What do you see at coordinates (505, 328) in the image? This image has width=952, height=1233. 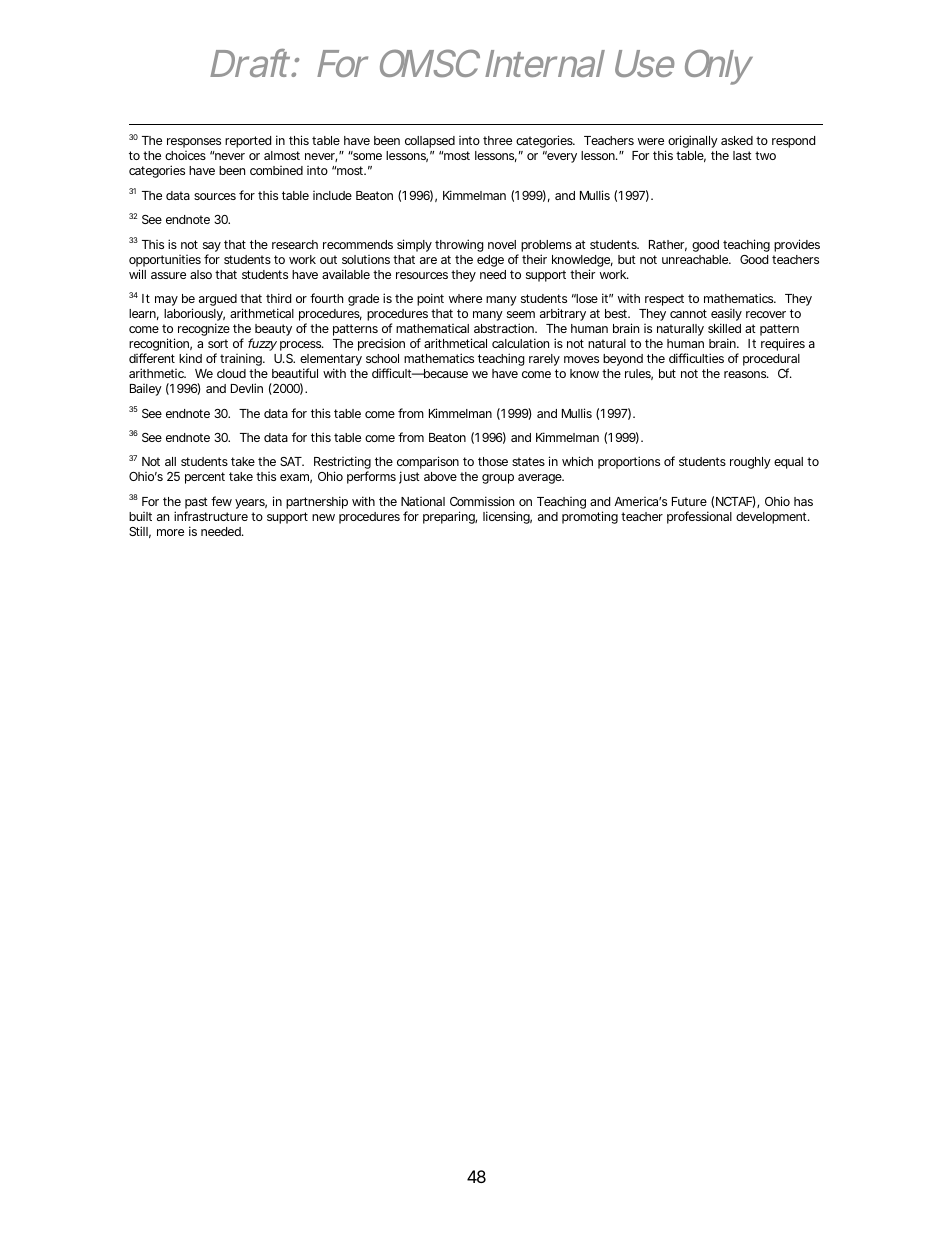 I see `abstraction` at bounding box center [505, 328].
